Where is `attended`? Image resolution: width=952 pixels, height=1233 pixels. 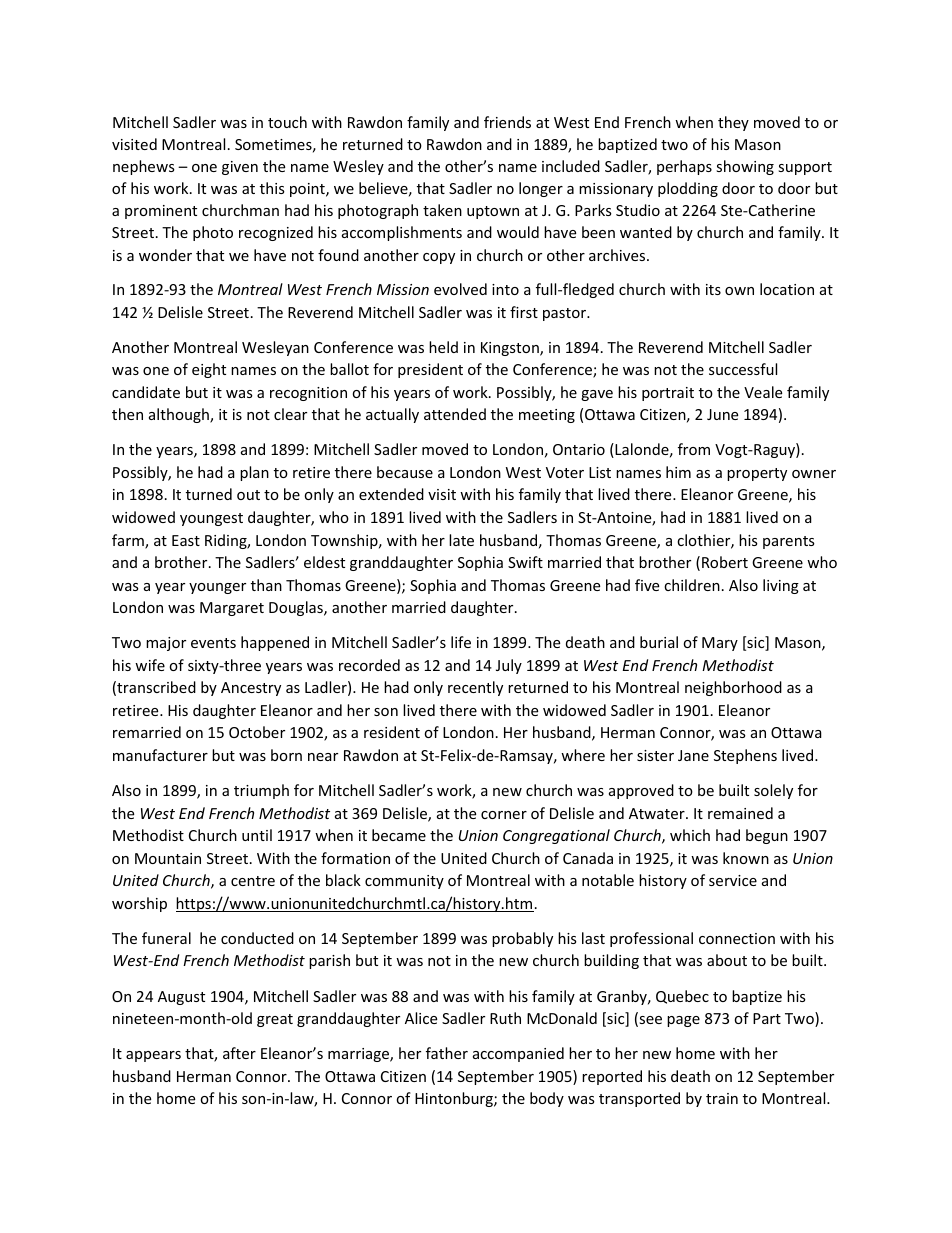
attended is located at coordinates (455, 414).
